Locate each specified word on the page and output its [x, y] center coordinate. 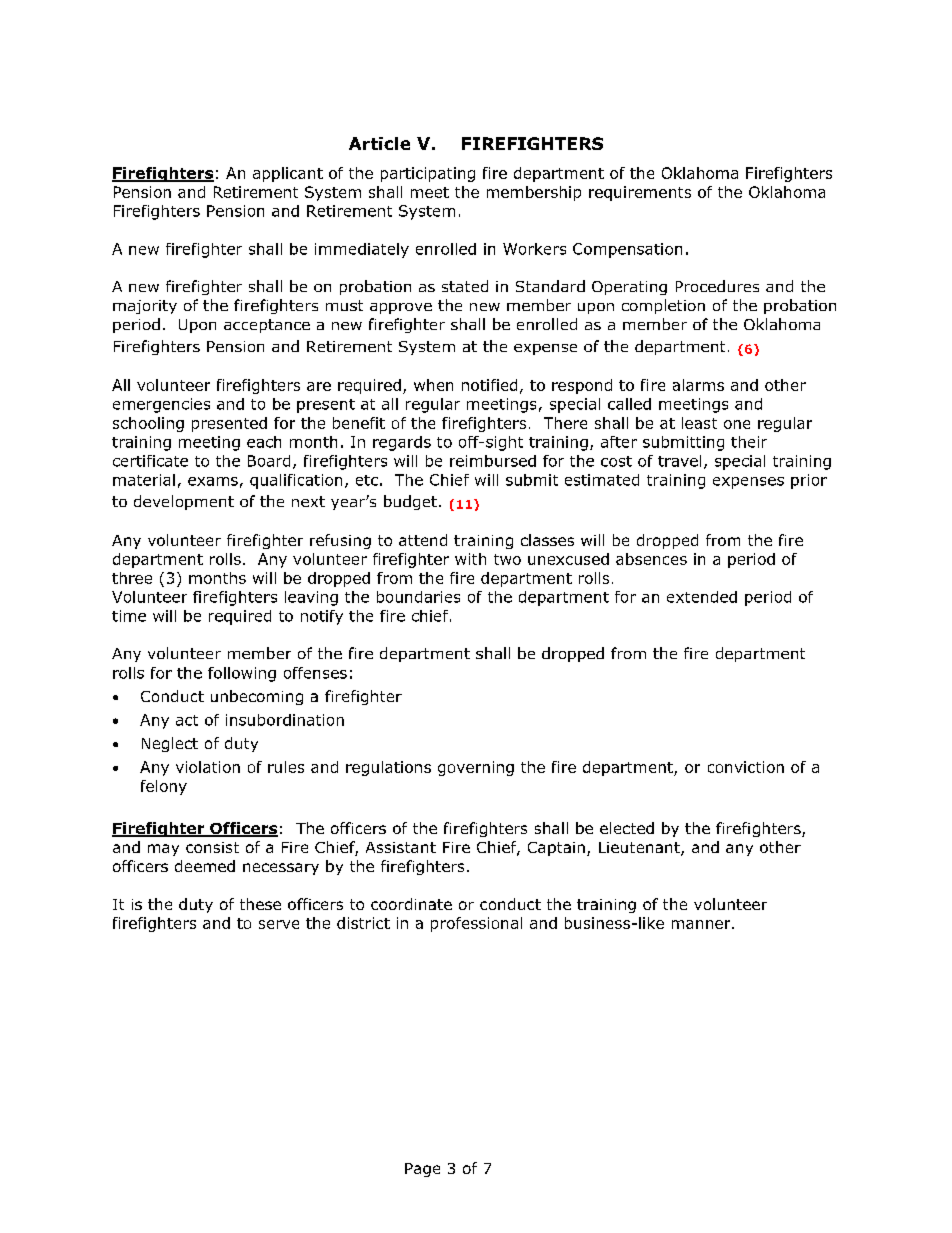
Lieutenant [640, 849]
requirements [640, 193]
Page [422, 1170]
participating [428, 174]
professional [476, 924]
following [242, 674]
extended [702, 597]
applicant [288, 174]
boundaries [418, 597]
